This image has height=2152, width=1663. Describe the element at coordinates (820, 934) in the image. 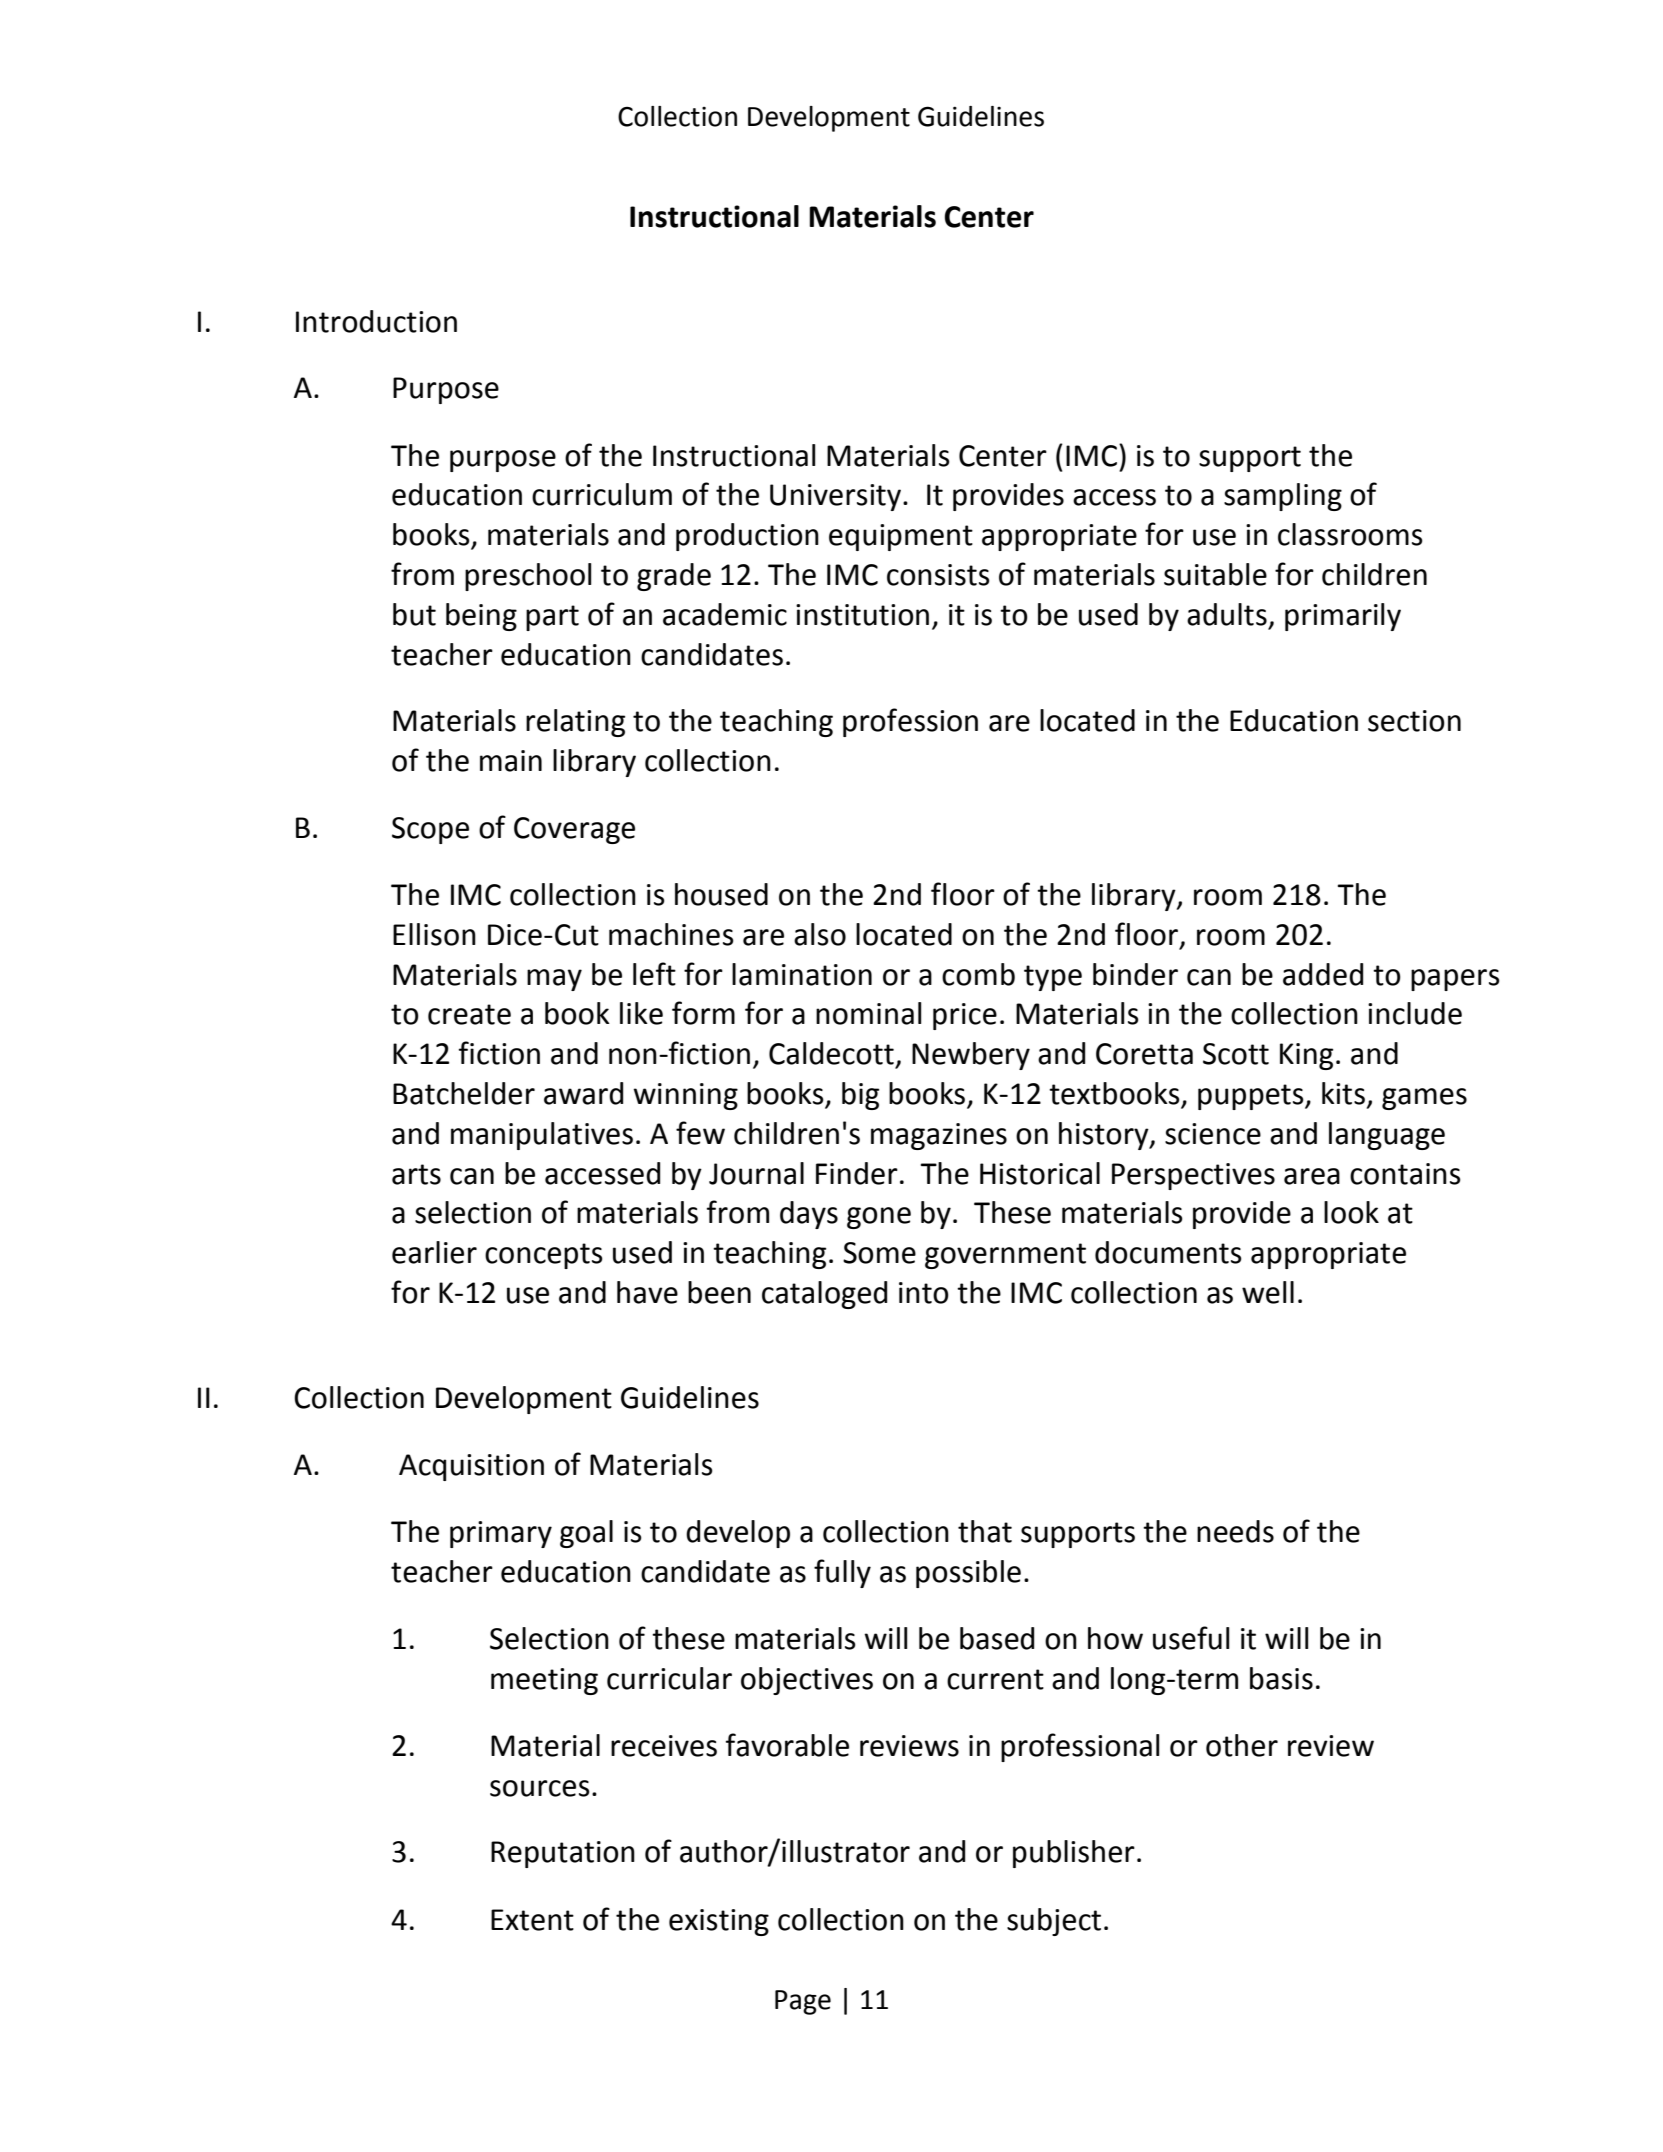

I see `also` at that location.
